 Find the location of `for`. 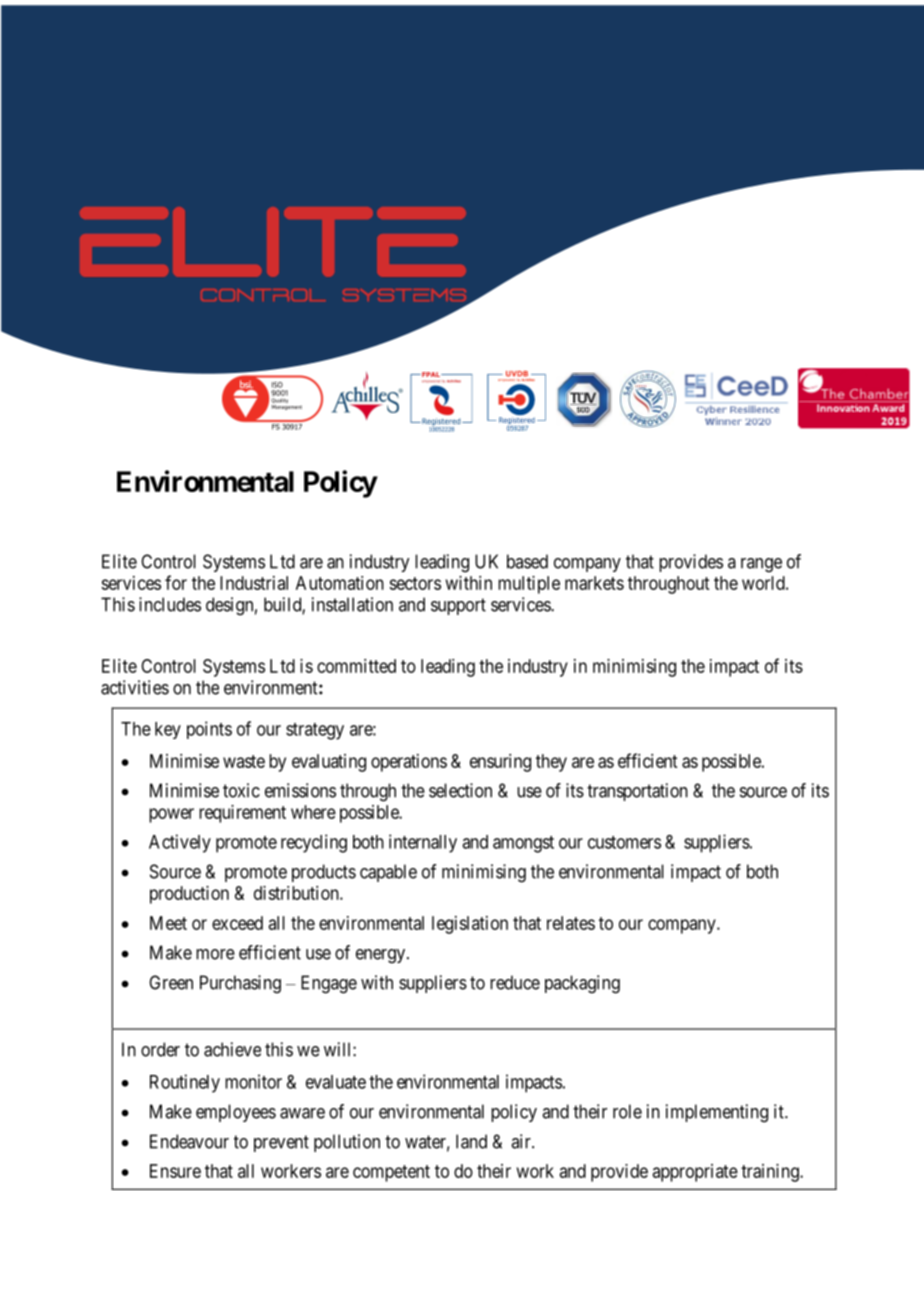

for is located at coordinates (176, 582).
